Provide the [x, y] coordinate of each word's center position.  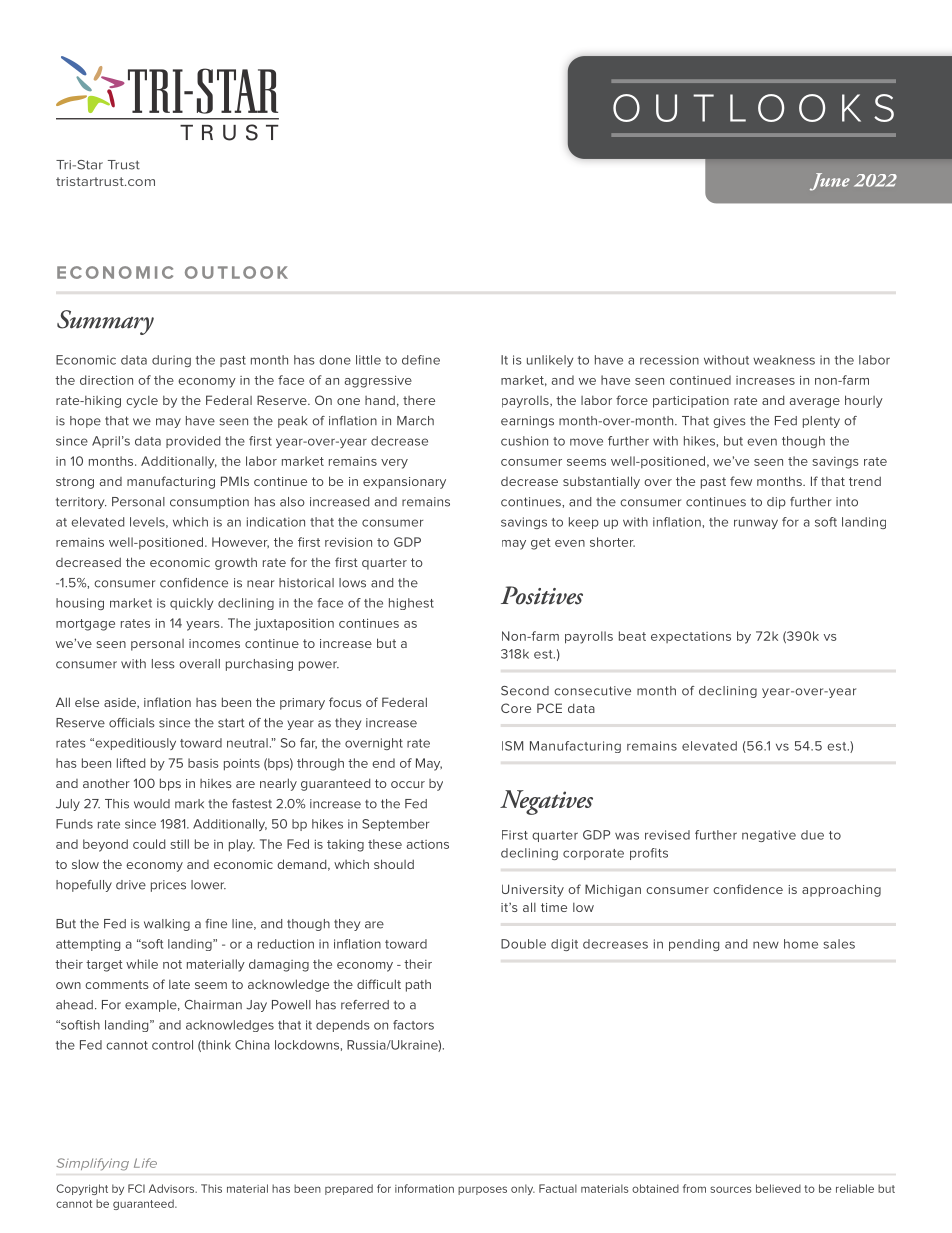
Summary [105, 322]
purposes [482, 1190]
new [766, 945]
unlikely [550, 361]
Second [525, 691]
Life [145, 1163]
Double [523, 944]
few [741, 481]
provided [193, 442]
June [830, 182]
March [415, 421]
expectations [691, 637]
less [163, 664]
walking [167, 925]
